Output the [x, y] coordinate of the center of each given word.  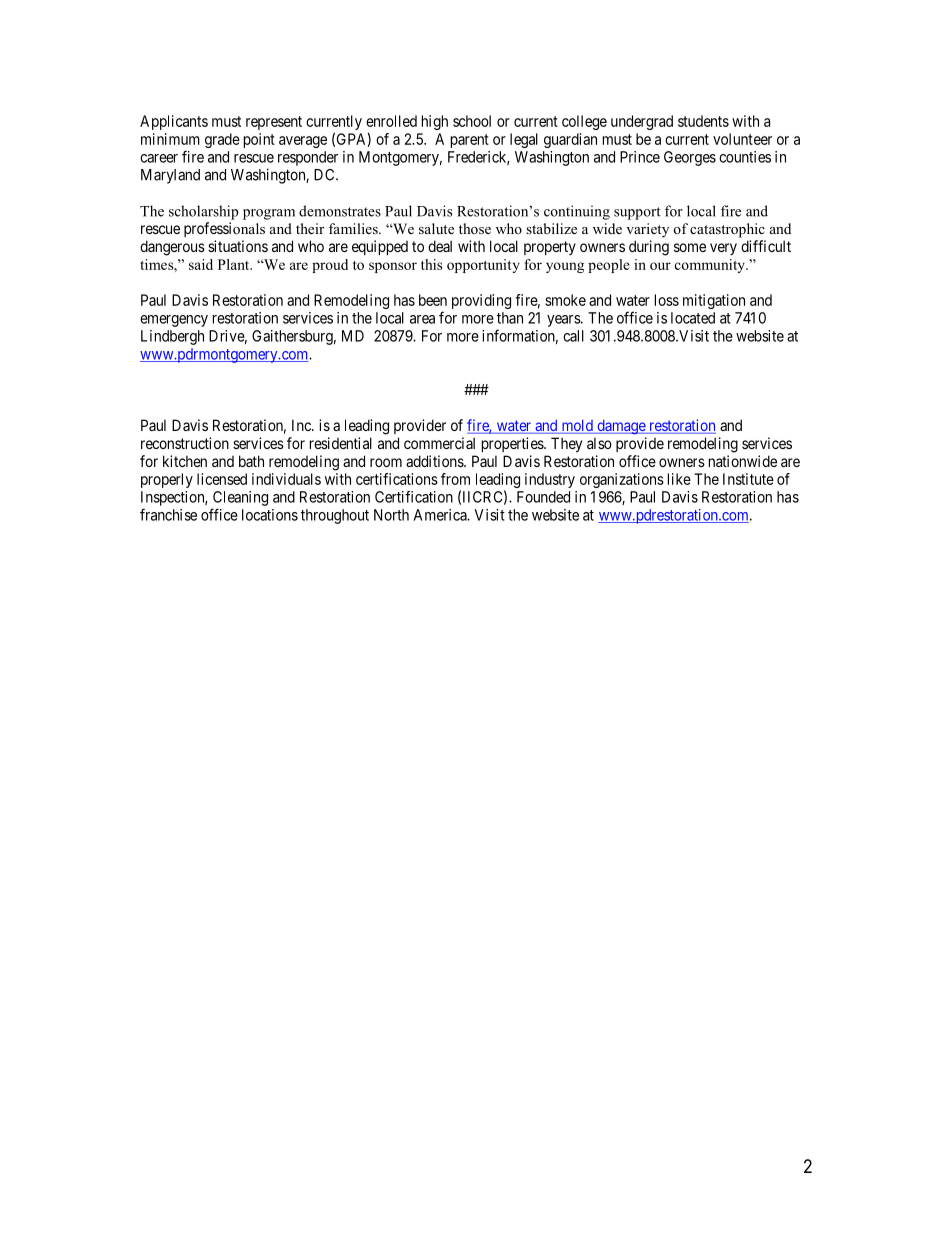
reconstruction [185, 443]
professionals [224, 229]
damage [621, 427]
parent [470, 141]
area [422, 319]
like [679, 479]
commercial [439, 443]
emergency [174, 321]
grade [222, 140]
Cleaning [240, 498]
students [703, 121]
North [391, 515]
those [475, 228]
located [693, 318]
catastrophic [727, 230]
